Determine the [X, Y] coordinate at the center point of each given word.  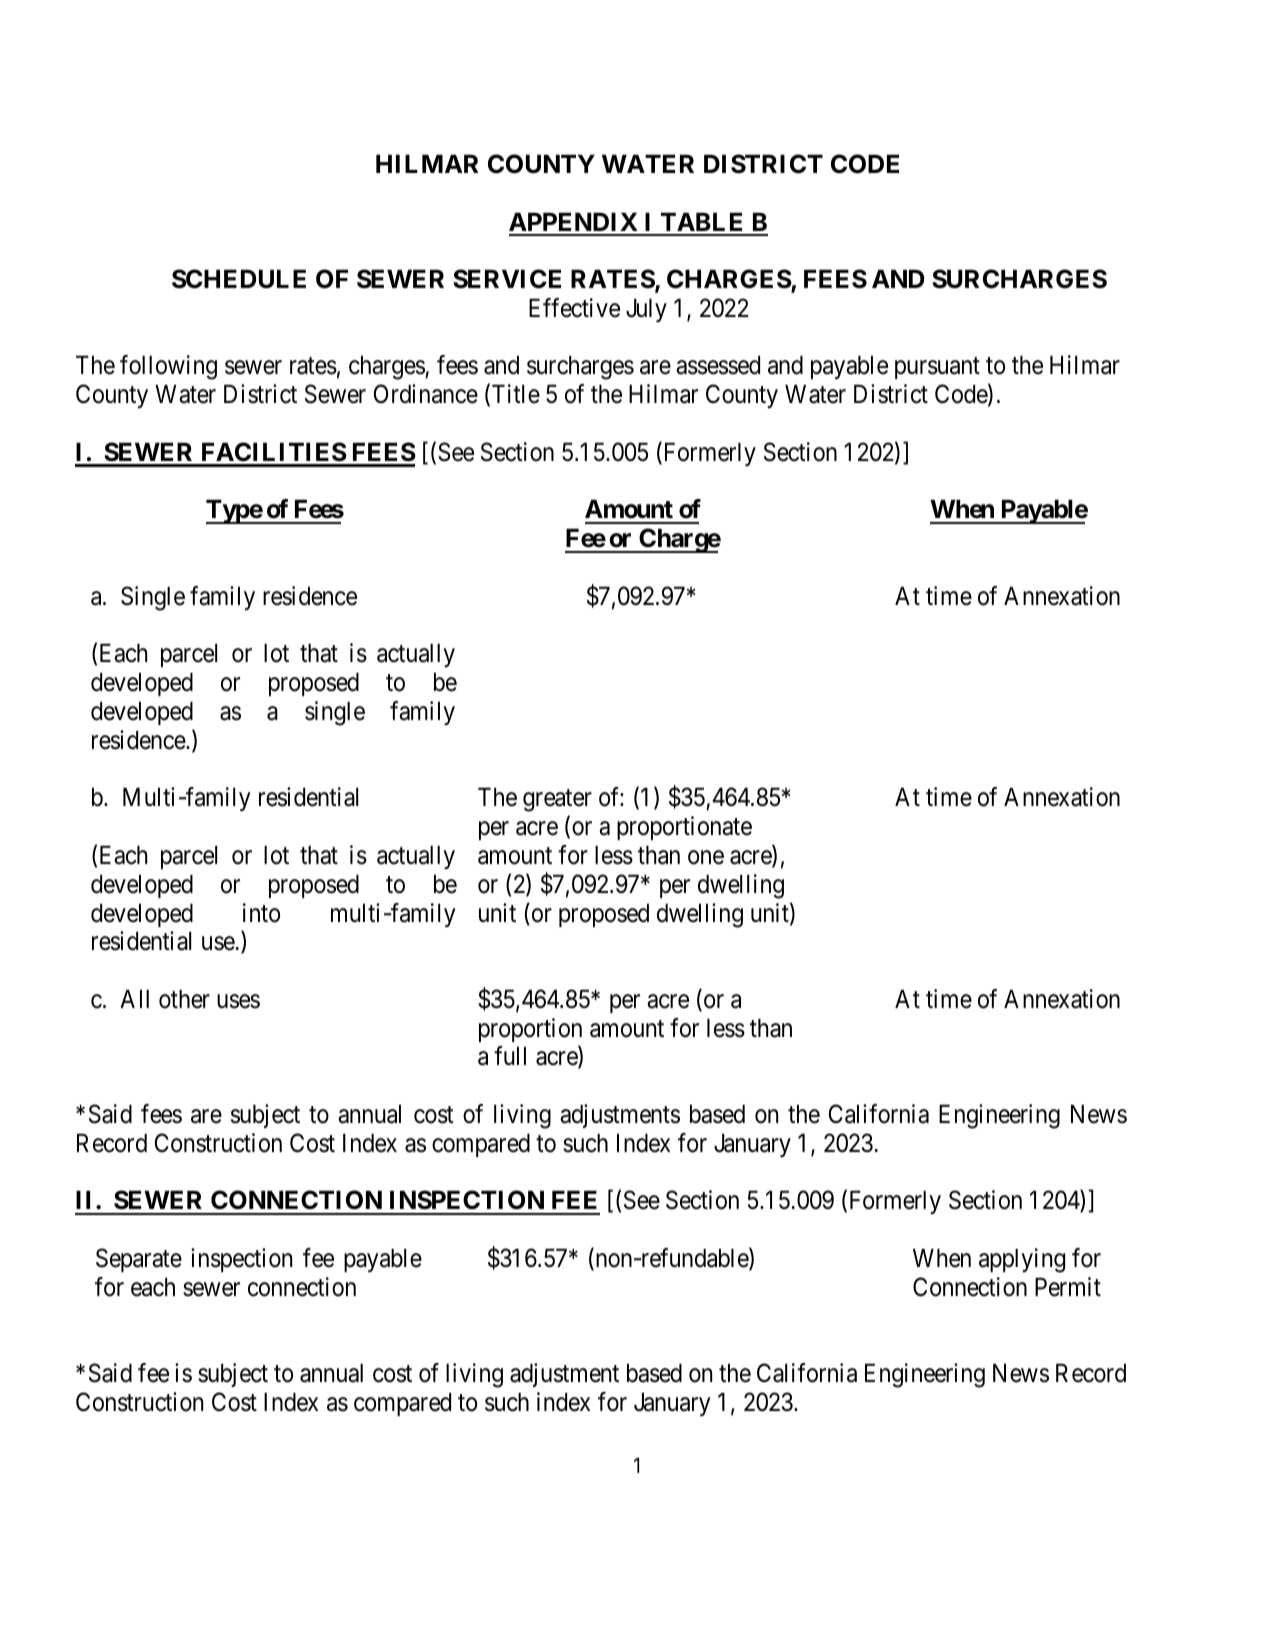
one [706, 857]
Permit [1068, 1287]
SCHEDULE [239, 279]
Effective [574, 308]
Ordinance [426, 394]
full [510, 1055]
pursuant [937, 368]
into [261, 913]
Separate [139, 1260]
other [184, 999]
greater [557, 801]
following [168, 367]
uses [238, 1001]
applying [1022, 1260]
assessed [718, 365]
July [646, 310]
